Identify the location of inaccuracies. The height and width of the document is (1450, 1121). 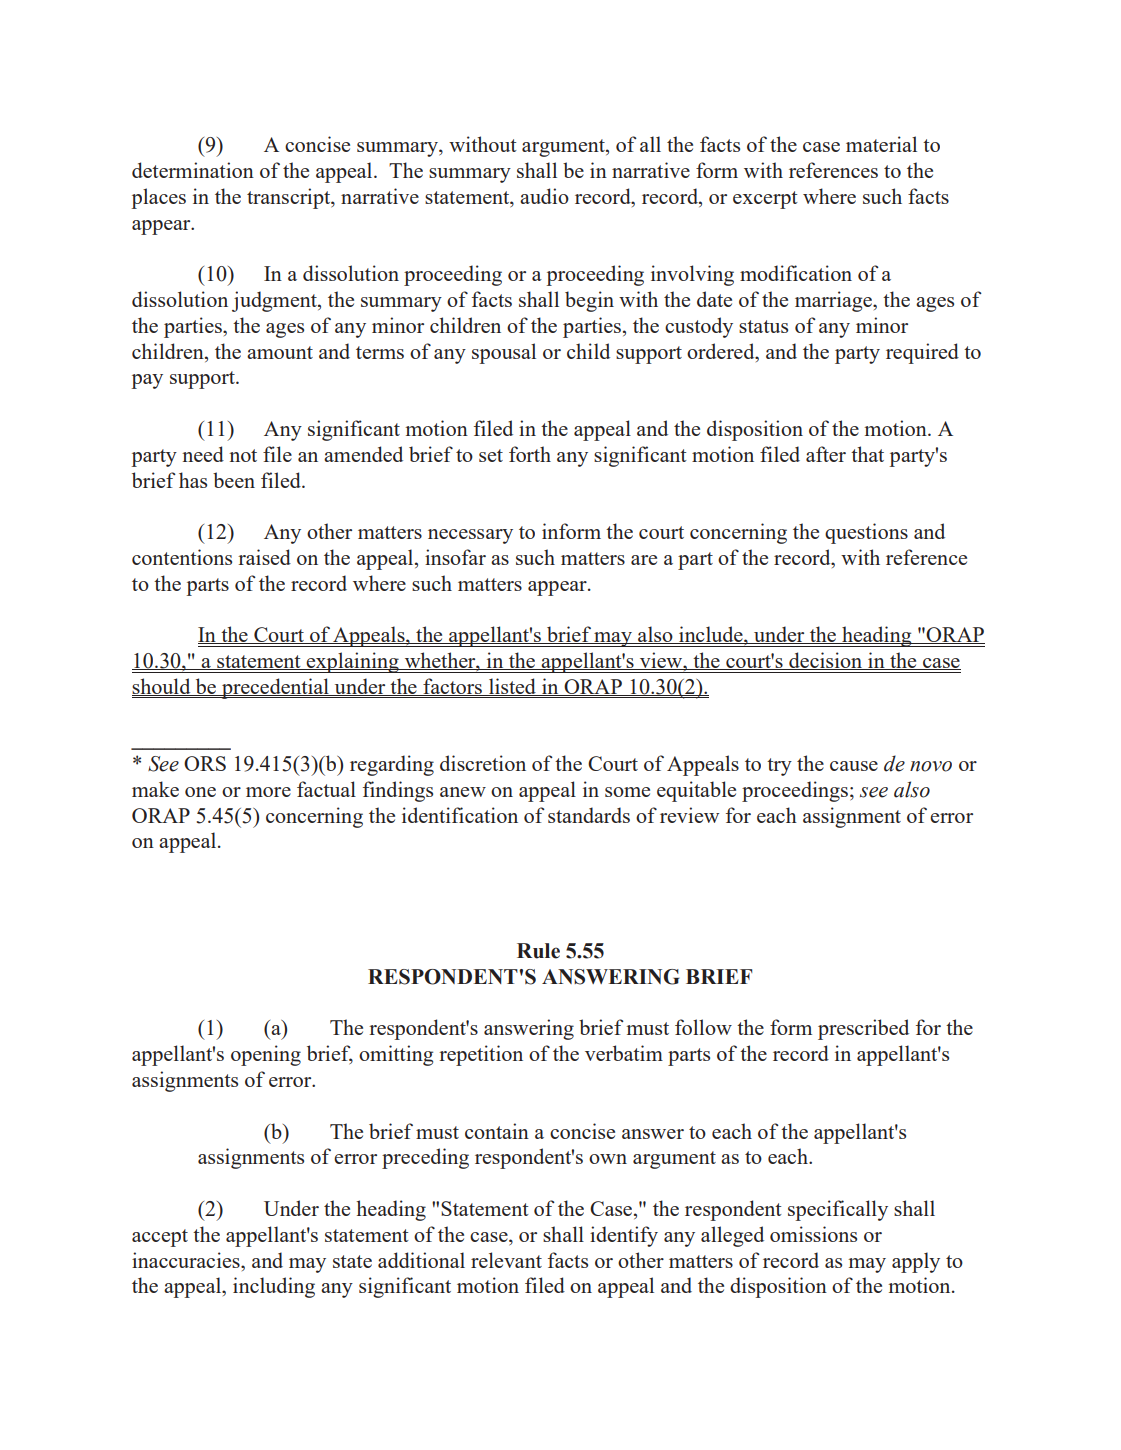
(187, 1260).
